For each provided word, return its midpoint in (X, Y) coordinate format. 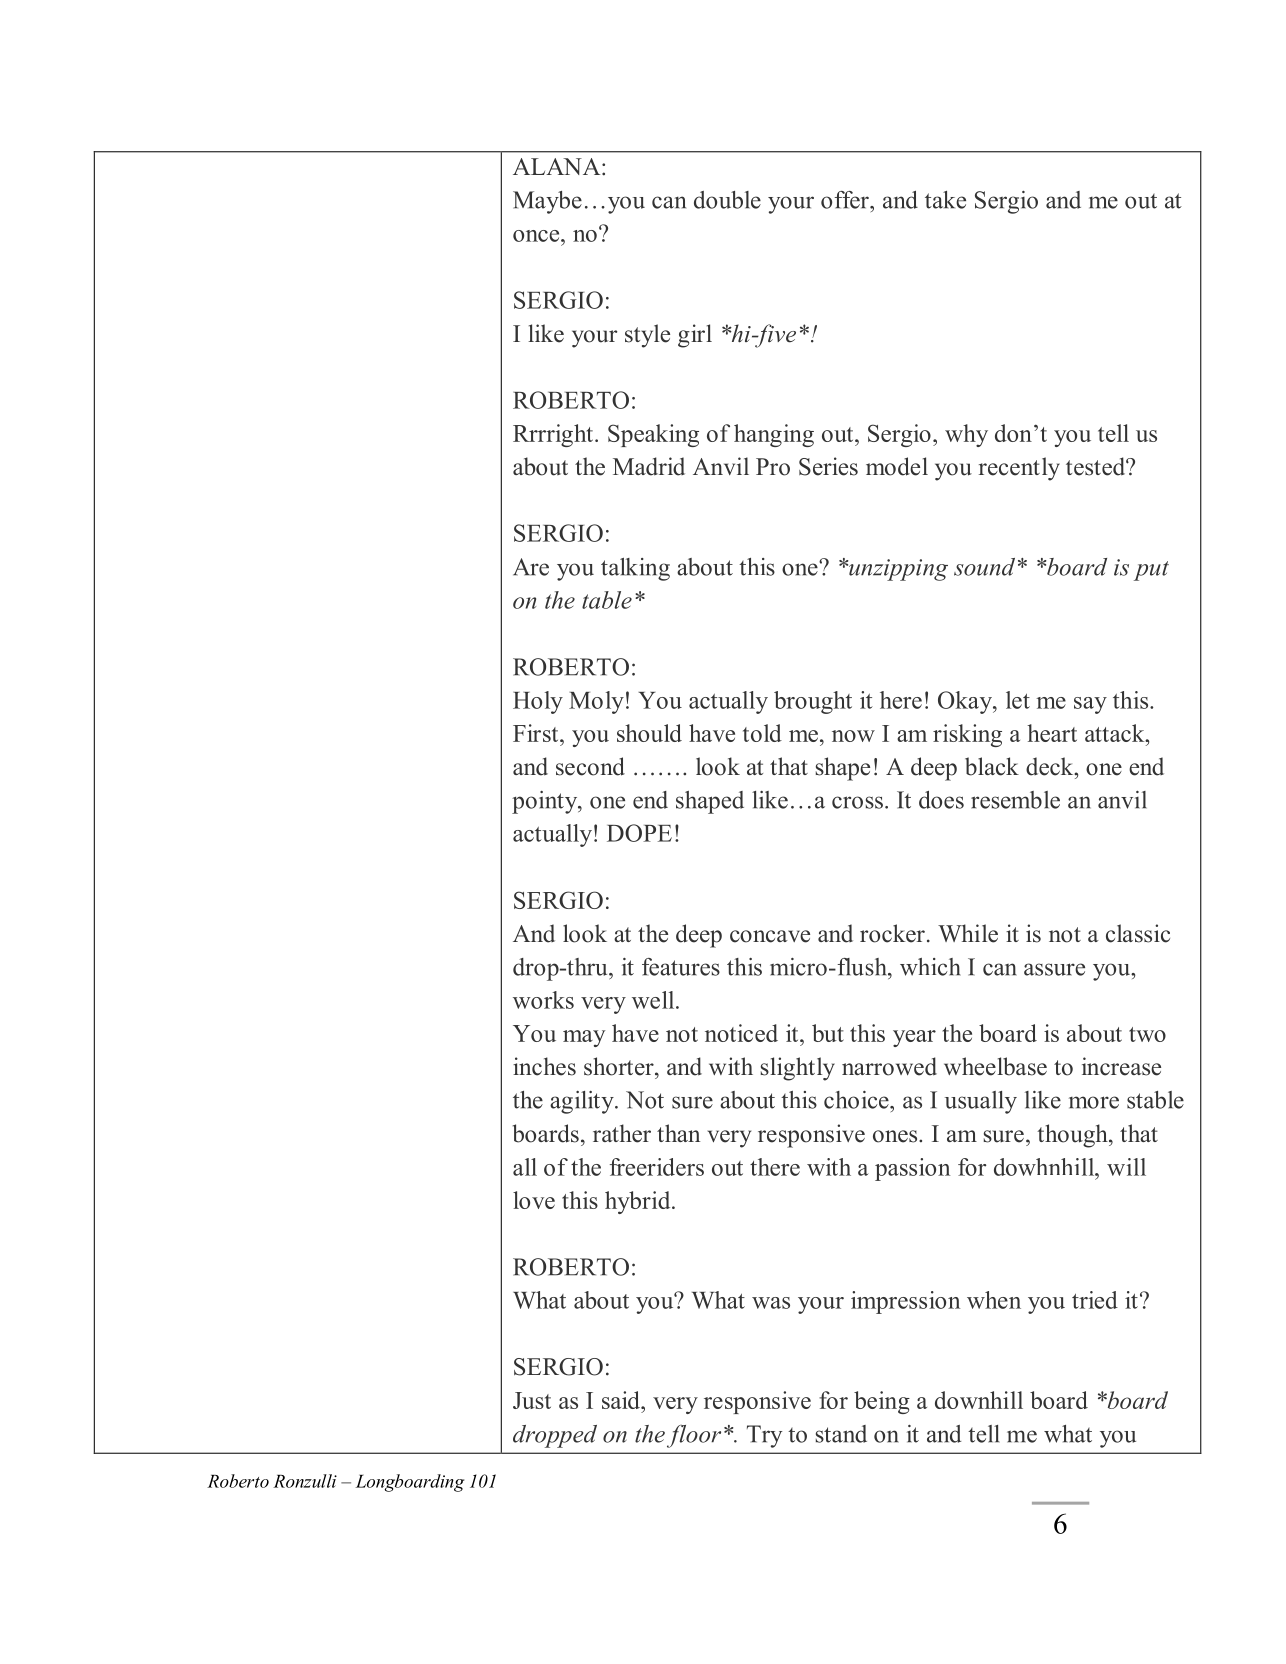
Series (828, 466)
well (654, 1000)
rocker (892, 933)
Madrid (649, 466)
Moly (596, 702)
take (945, 200)
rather (622, 1133)
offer (846, 200)
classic (1138, 933)
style (647, 336)
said (622, 1400)
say (1090, 705)
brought (813, 702)
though (1073, 1136)
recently (1019, 469)
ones (896, 1136)
